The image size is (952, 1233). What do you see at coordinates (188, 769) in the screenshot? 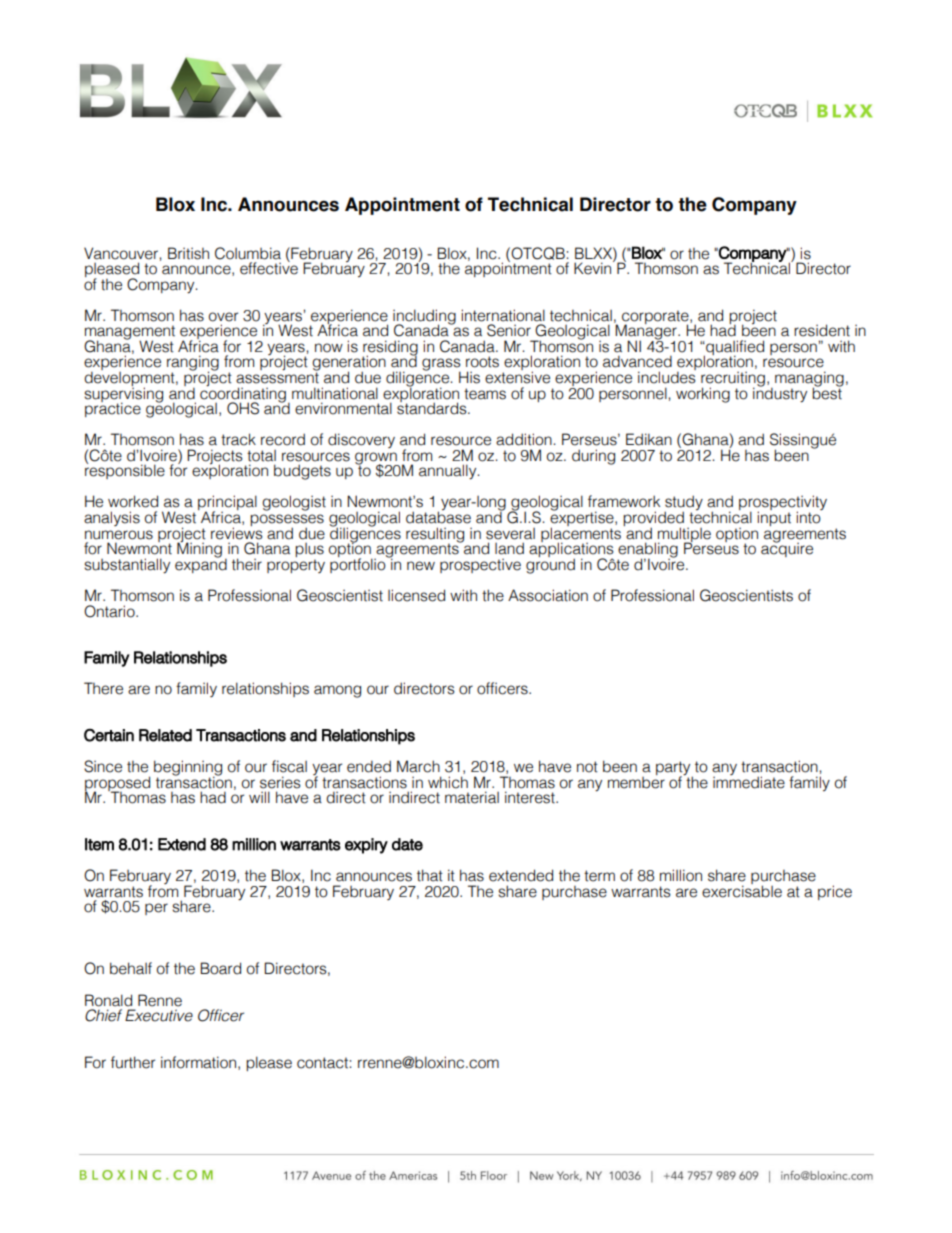
I see `beginning` at bounding box center [188, 769].
